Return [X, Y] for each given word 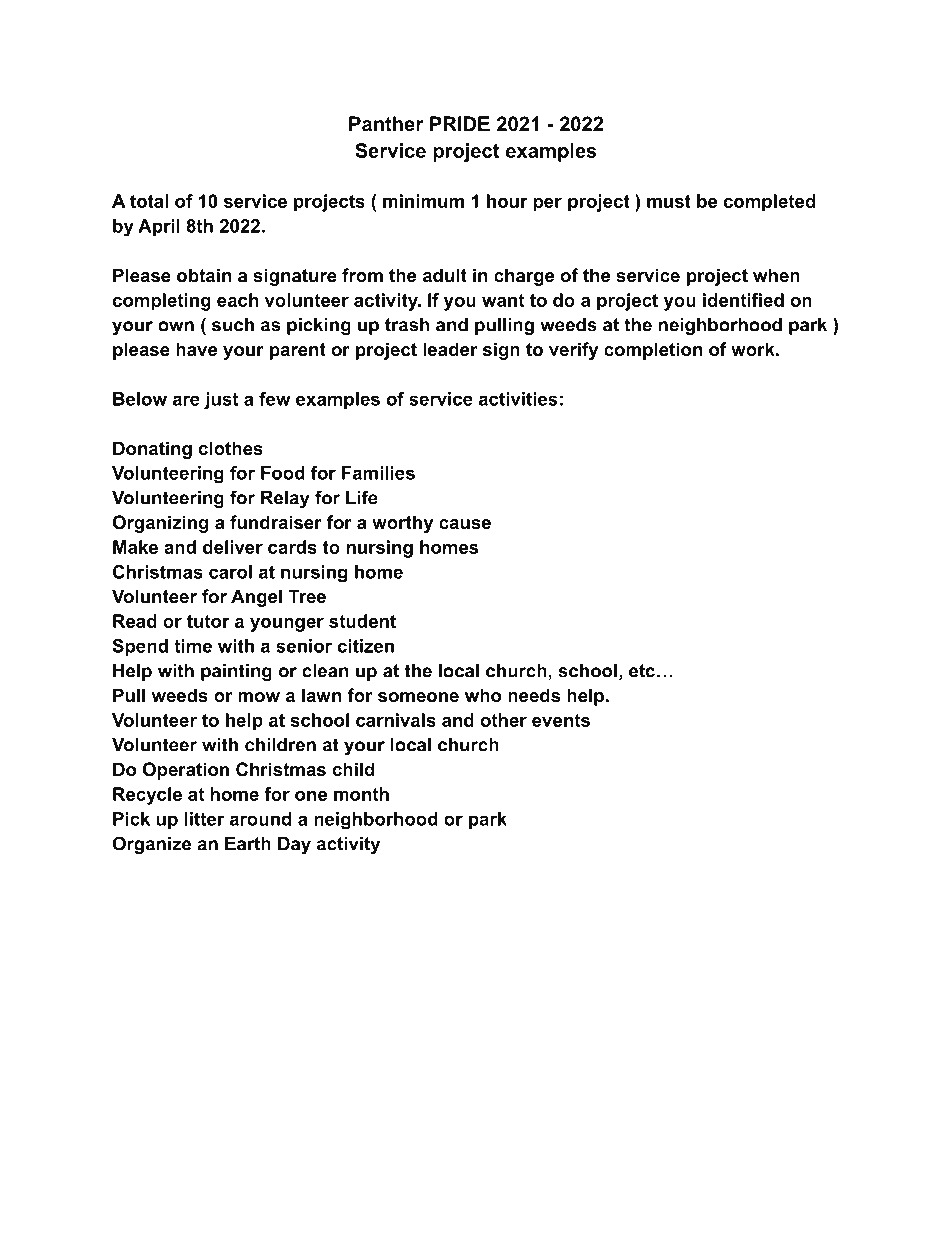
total [149, 201]
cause [465, 524]
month [361, 794]
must [669, 201]
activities [518, 399]
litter [204, 819]
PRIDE [460, 123]
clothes [230, 448]
